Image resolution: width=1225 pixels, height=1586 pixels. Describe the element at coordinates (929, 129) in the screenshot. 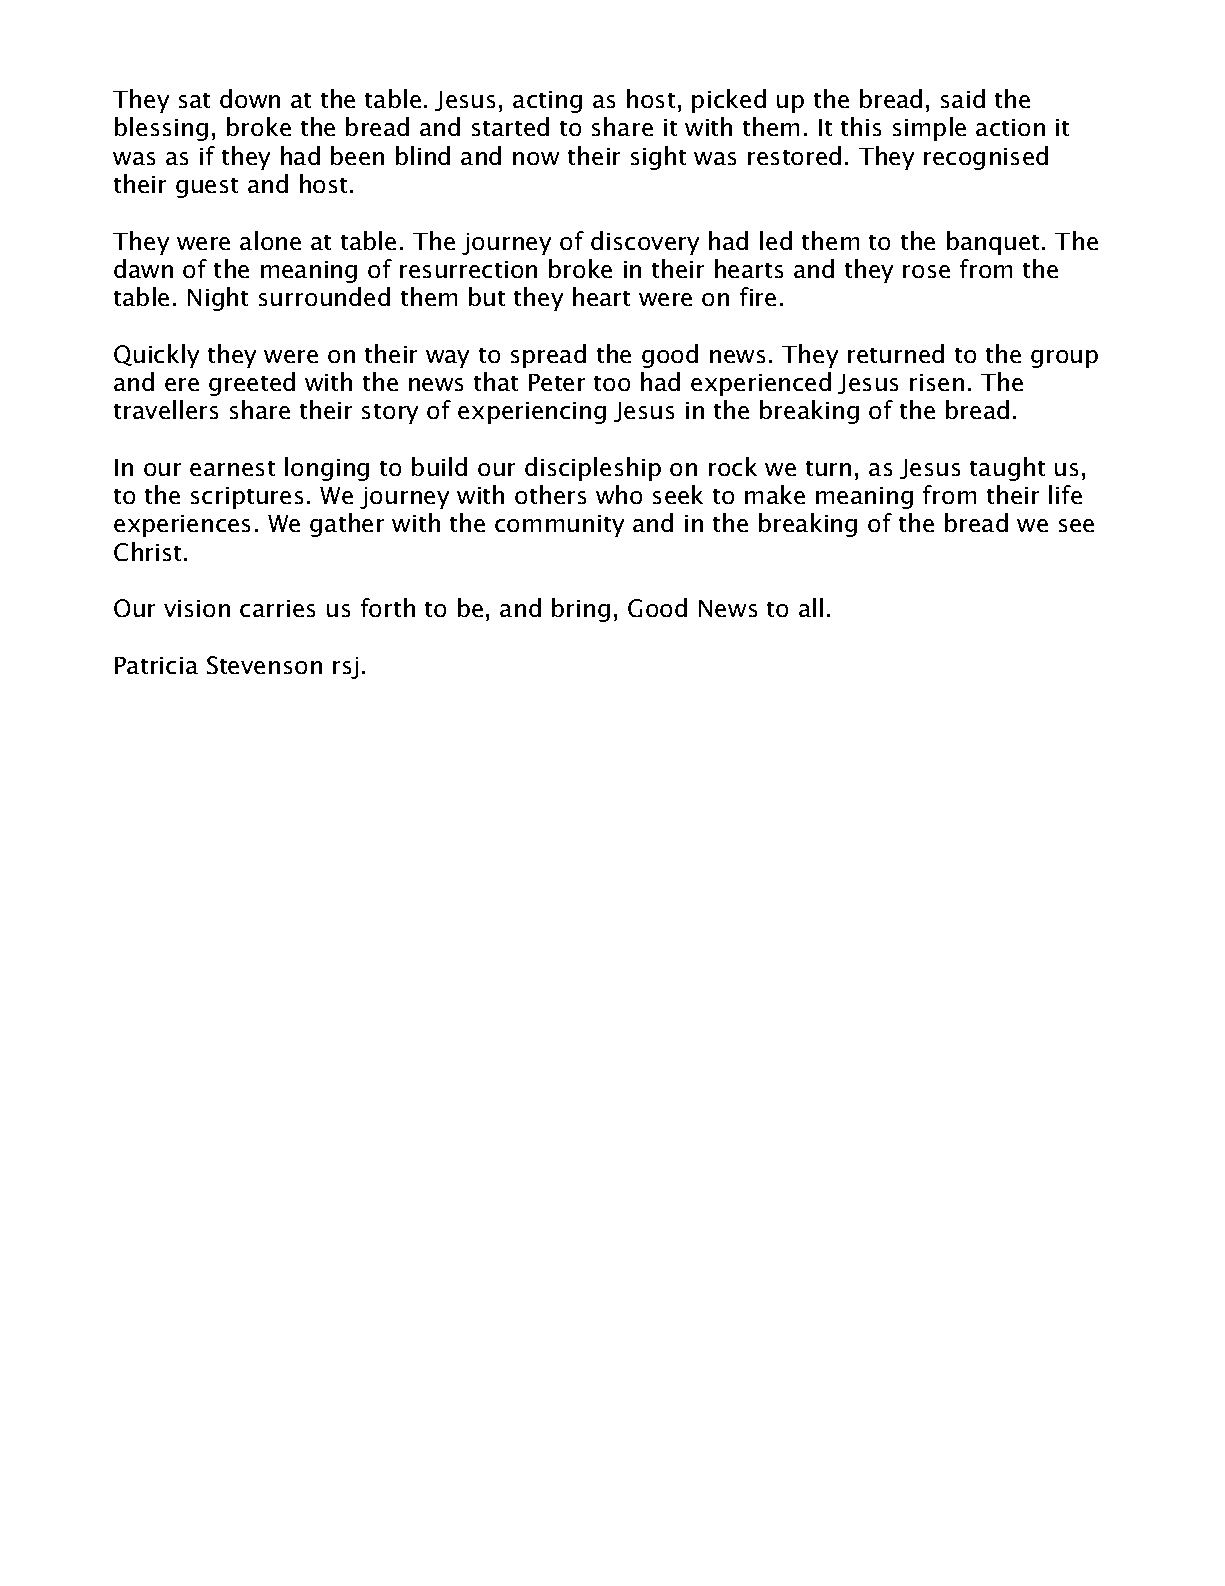

I see `simple` at that location.
